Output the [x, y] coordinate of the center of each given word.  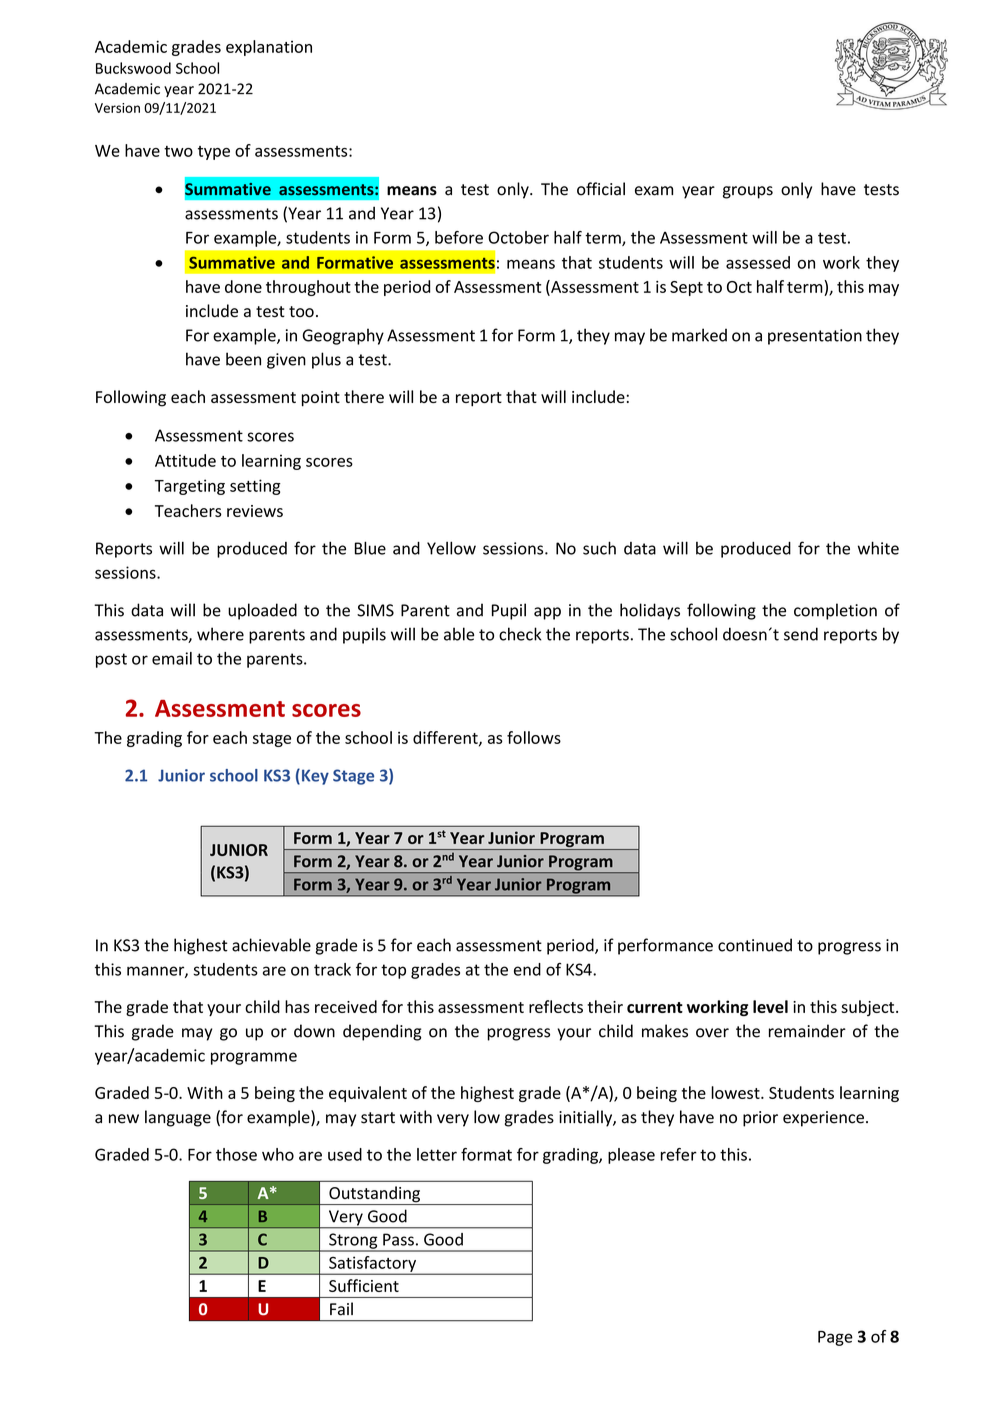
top [393, 971]
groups [748, 192]
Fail [341, 1309]
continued [755, 945]
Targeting [190, 487]
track [332, 969]
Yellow [451, 548]
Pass [398, 1239]
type [214, 153]
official [601, 189]
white [878, 548]
